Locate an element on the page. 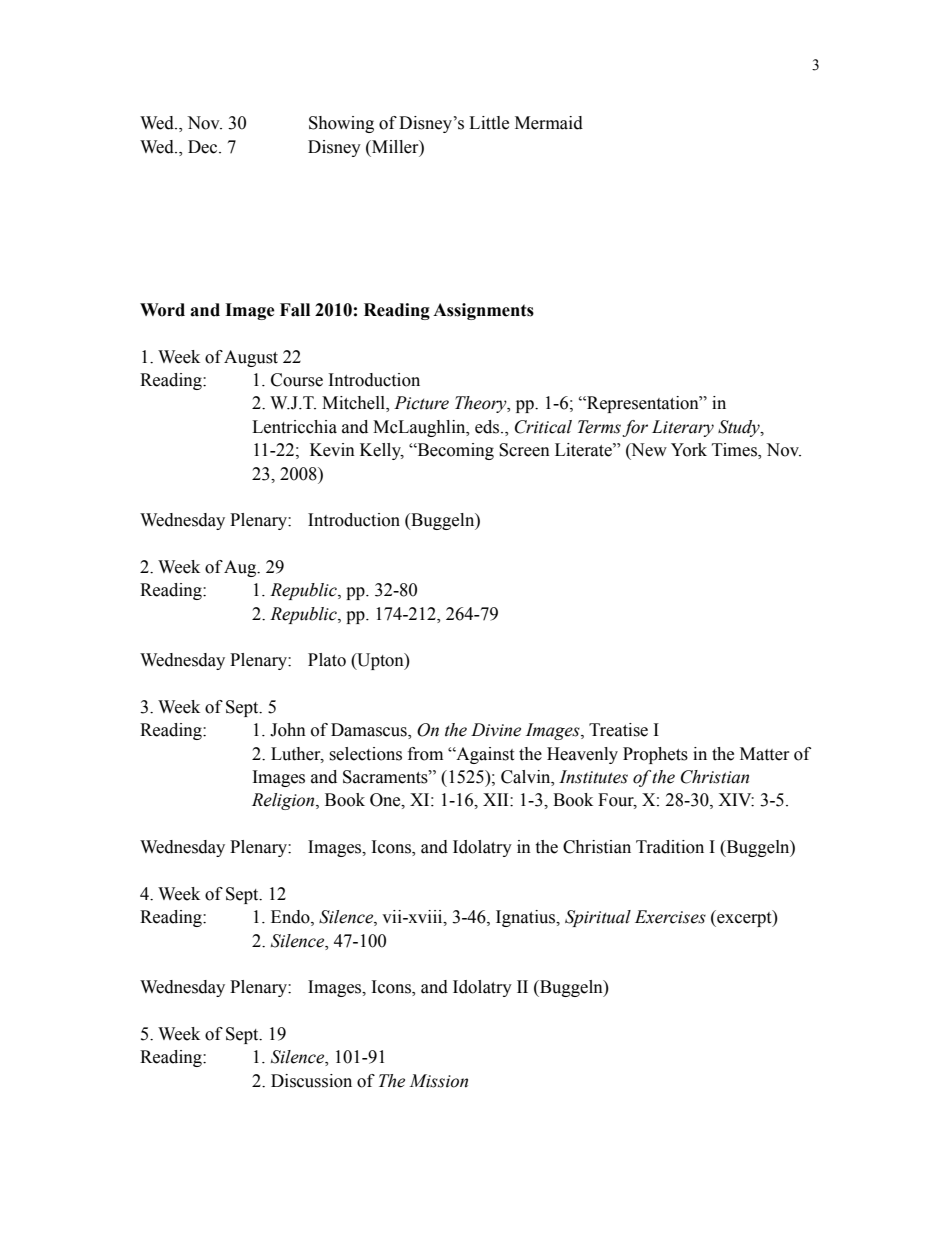 The width and height of the document is (952, 1233). Tradition is located at coordinates (670, 847).
